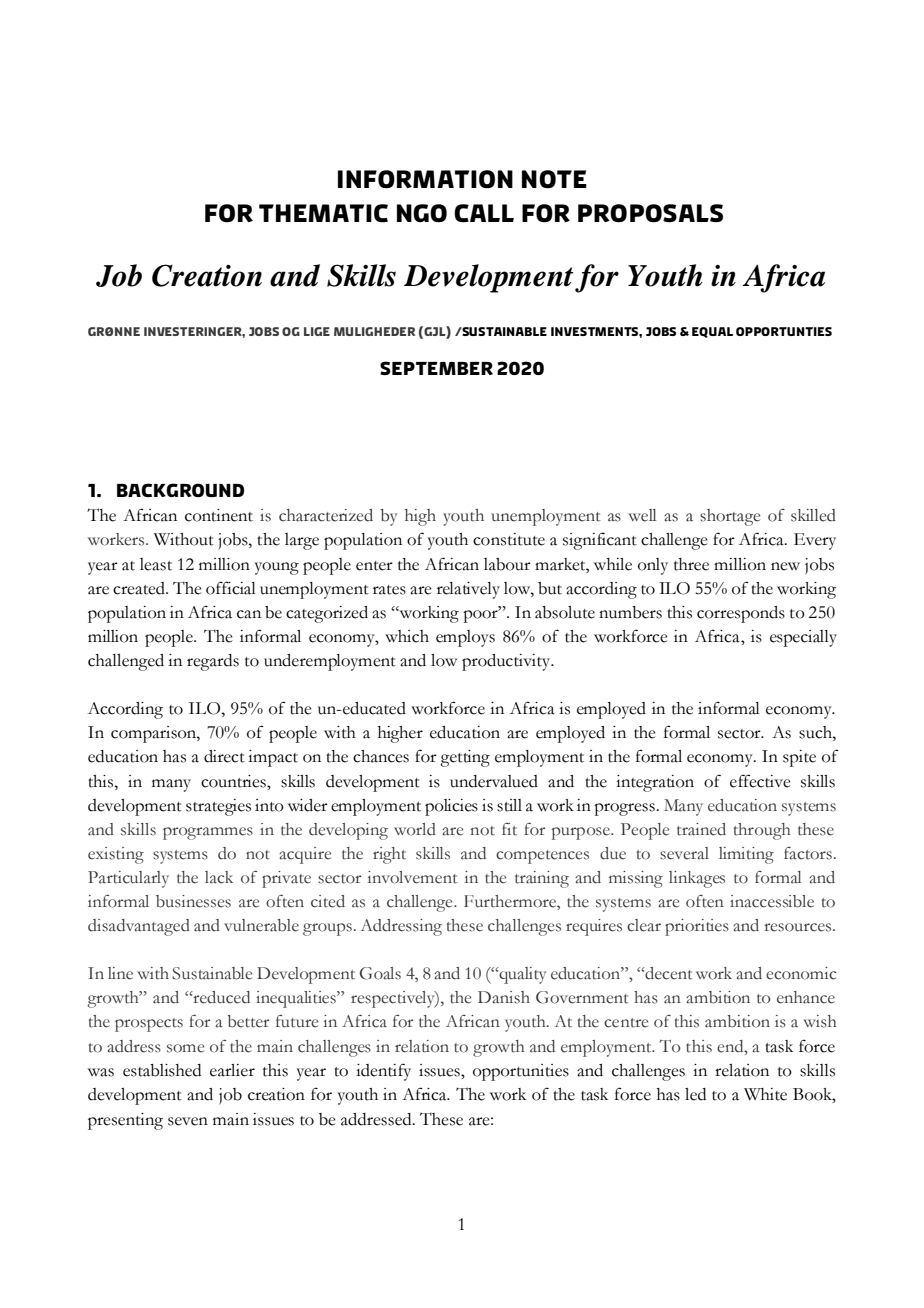  I want to click on businesses, so click(193, 901).
